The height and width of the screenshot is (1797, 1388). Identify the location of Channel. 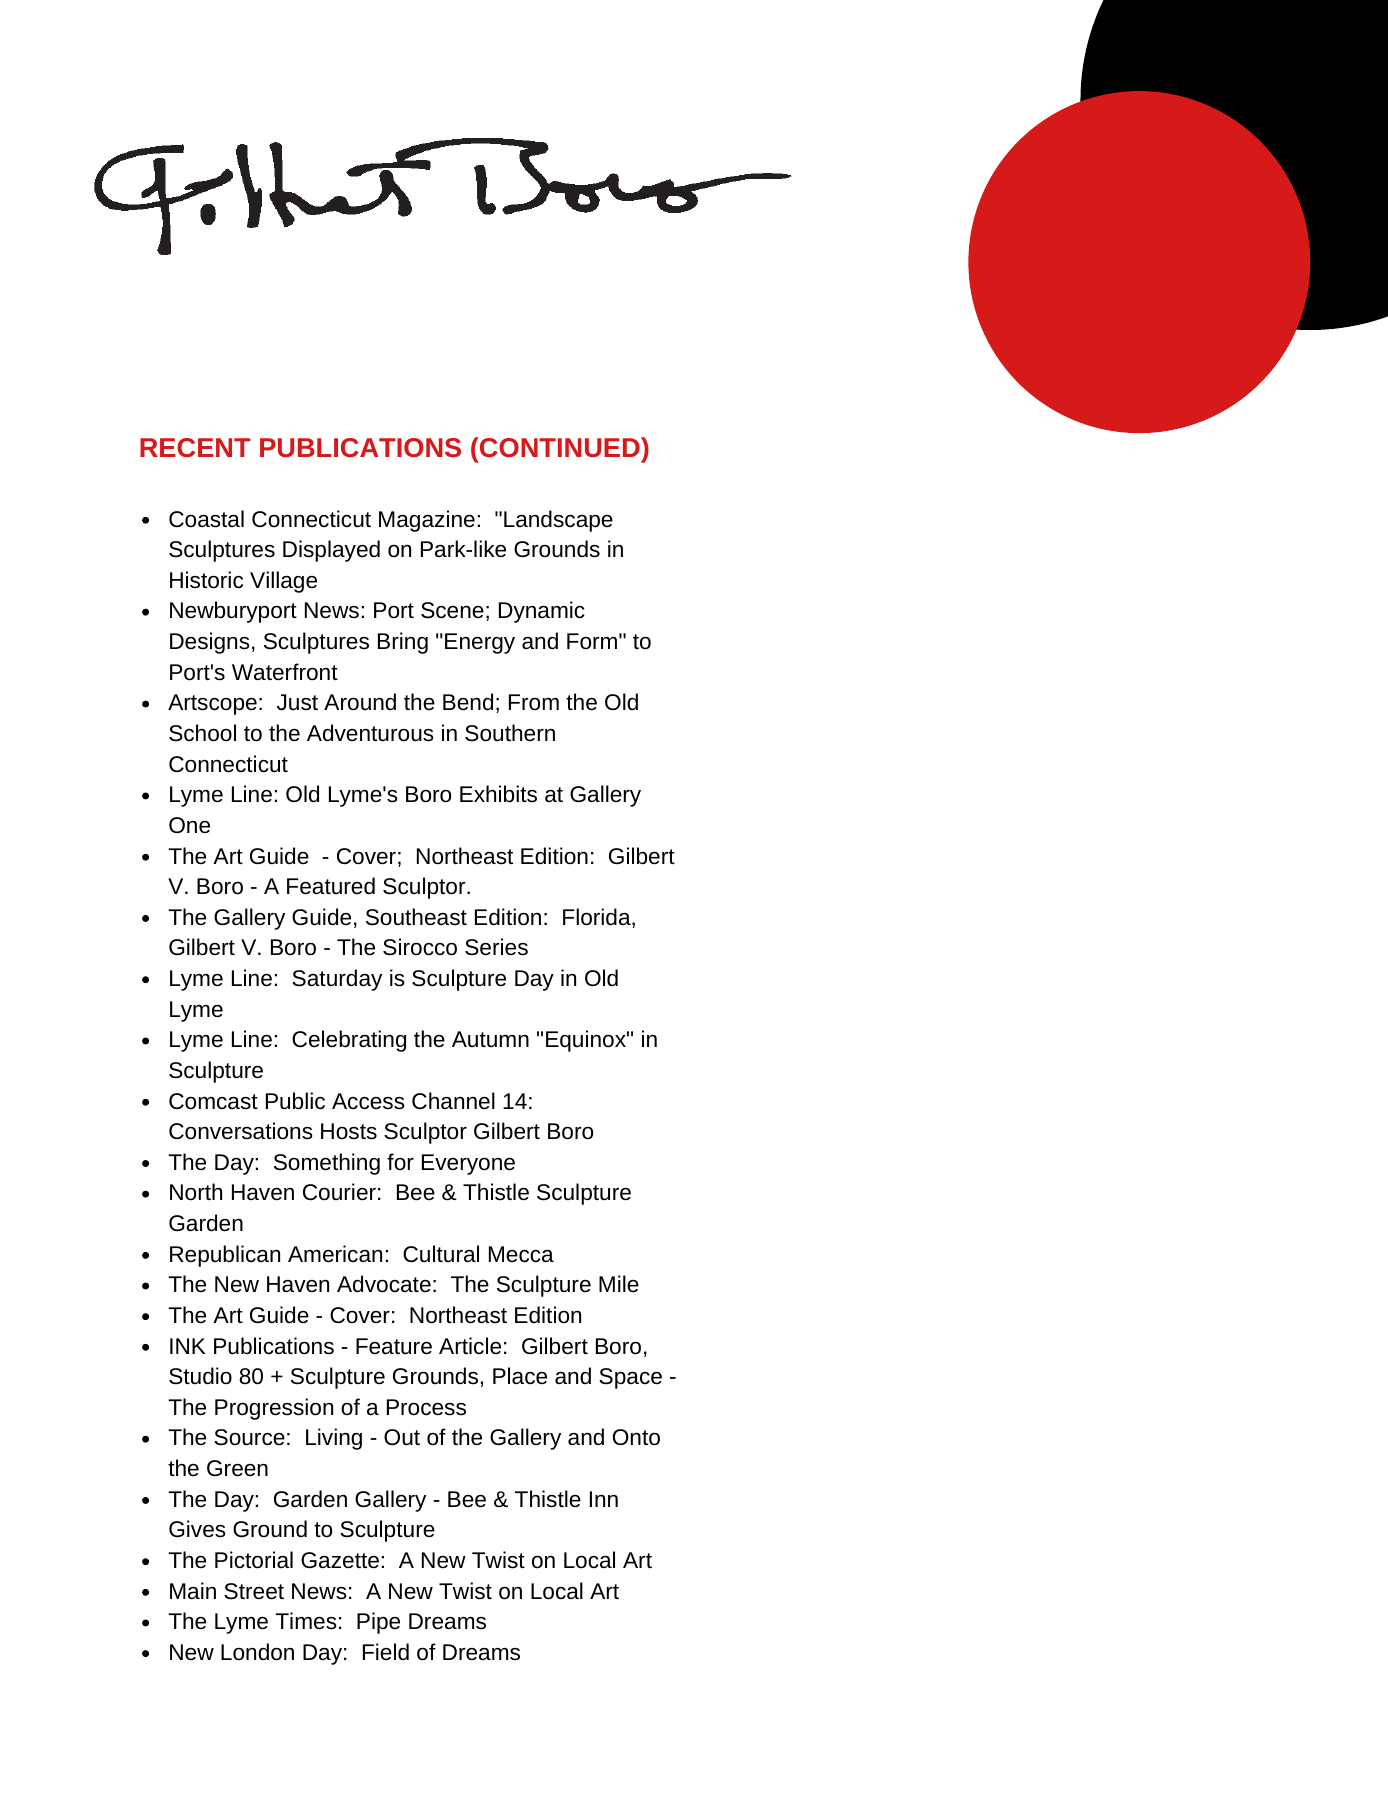
(453, 1101).
